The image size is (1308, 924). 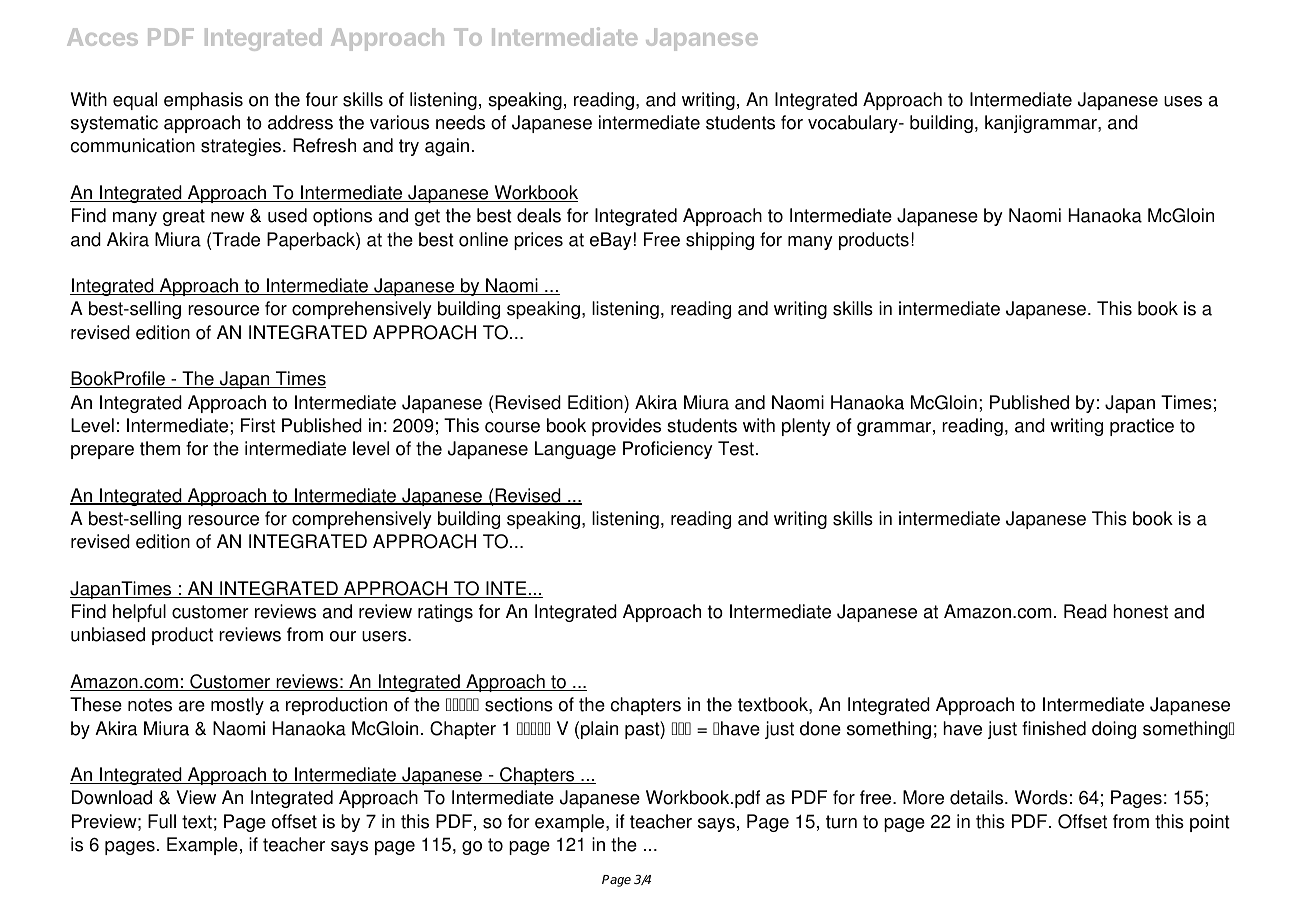 What do you see at coordinates (460, 122) in the page?
I see `needs` at bounding box center [460, 122].
